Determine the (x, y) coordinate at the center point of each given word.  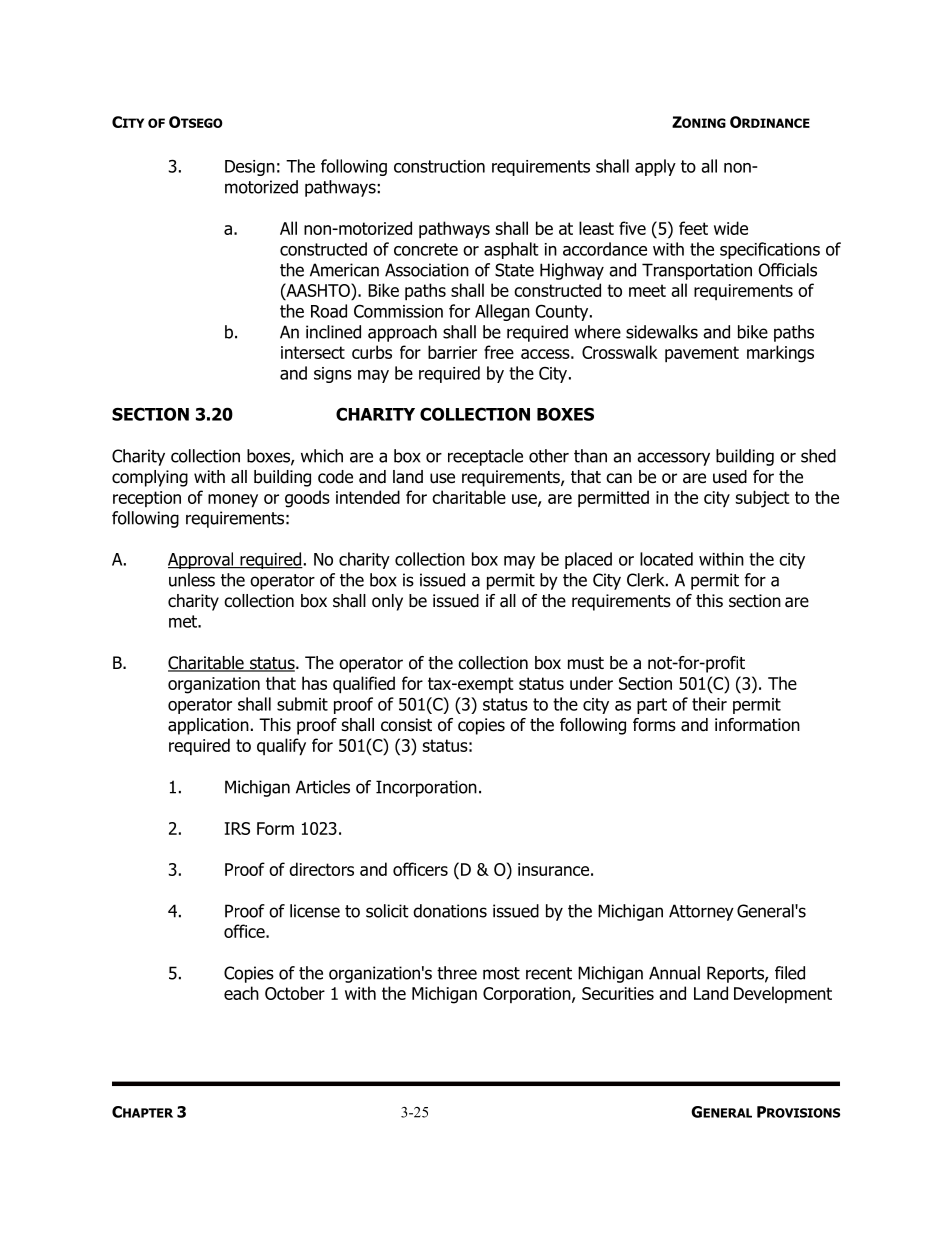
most (501, 973)
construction (439, 166)
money (233, 501)
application (208, 726)
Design (250, 168)
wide (731, 228)
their (709, 704)
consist (406, 725)
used (730, 477)
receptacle (485, 457)
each (241, 993)
